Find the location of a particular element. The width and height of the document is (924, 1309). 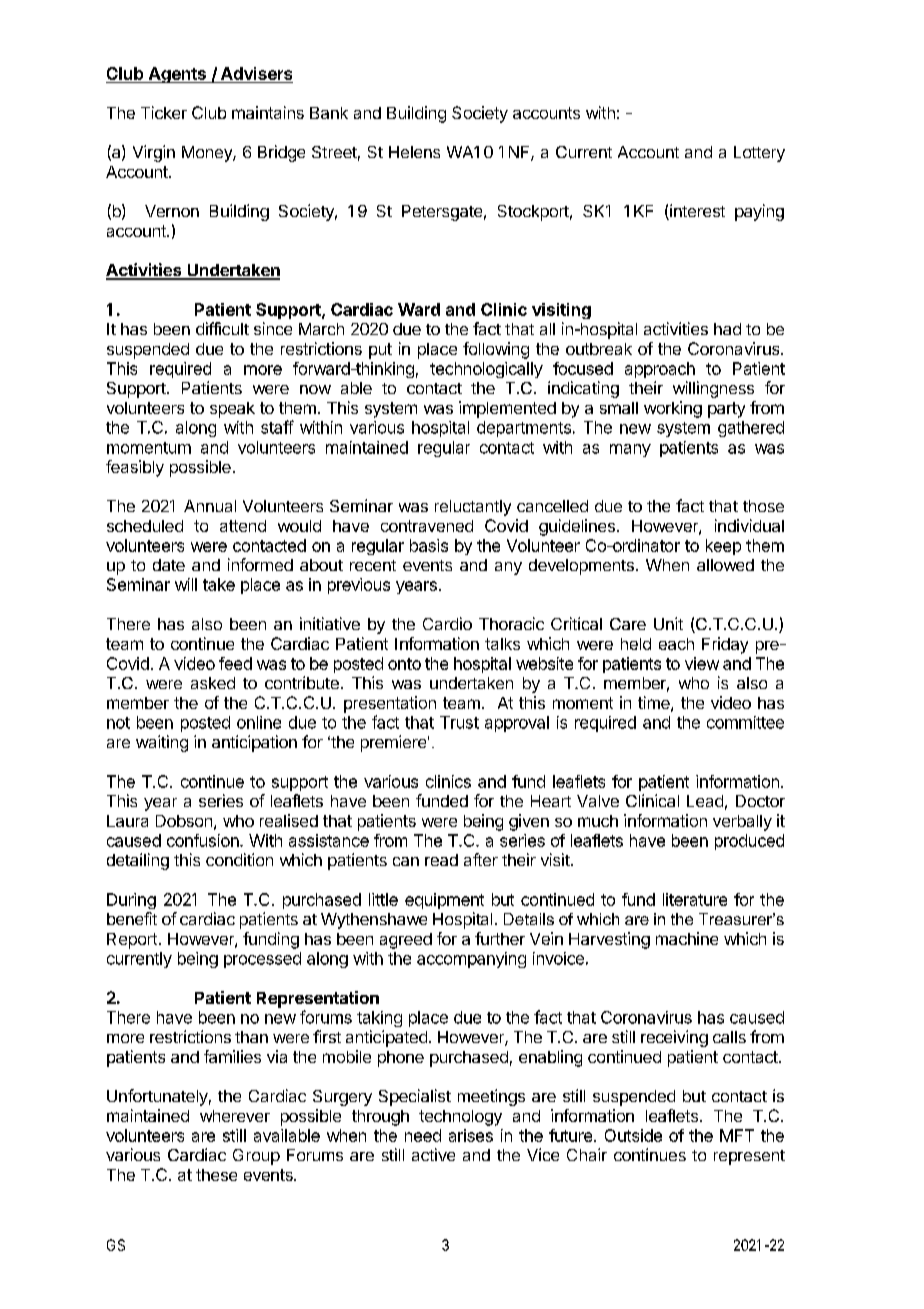

equipment is located at coordinates (444, 901).
